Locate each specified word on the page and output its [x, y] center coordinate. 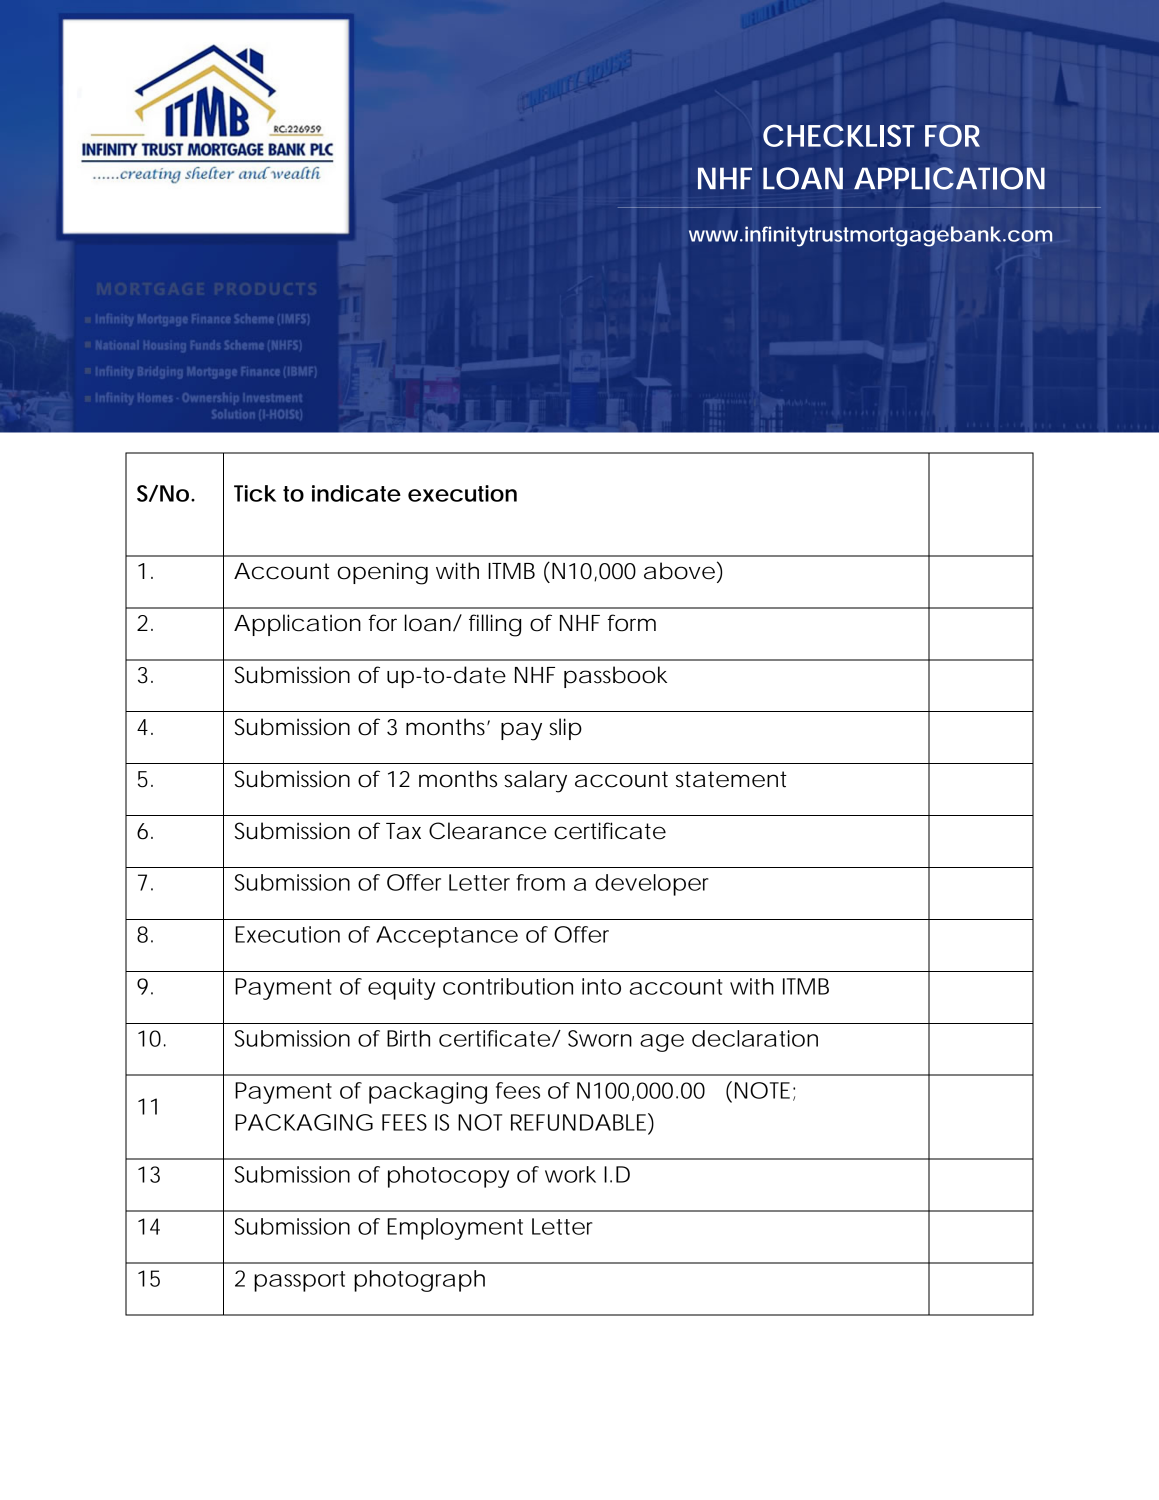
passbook [615, 677]
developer [652, 885]
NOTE [762, 1090]
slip [566, 729]
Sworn [600, 1038]
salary [536, 781]
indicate [356, 493]
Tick [255, 493]
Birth [408, 1038]
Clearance [487, 831]
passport [299, 1281]
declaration [755, 1038]
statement [731, 779]
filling [495, 625]
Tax [403, 831]
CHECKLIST [839, 135]
